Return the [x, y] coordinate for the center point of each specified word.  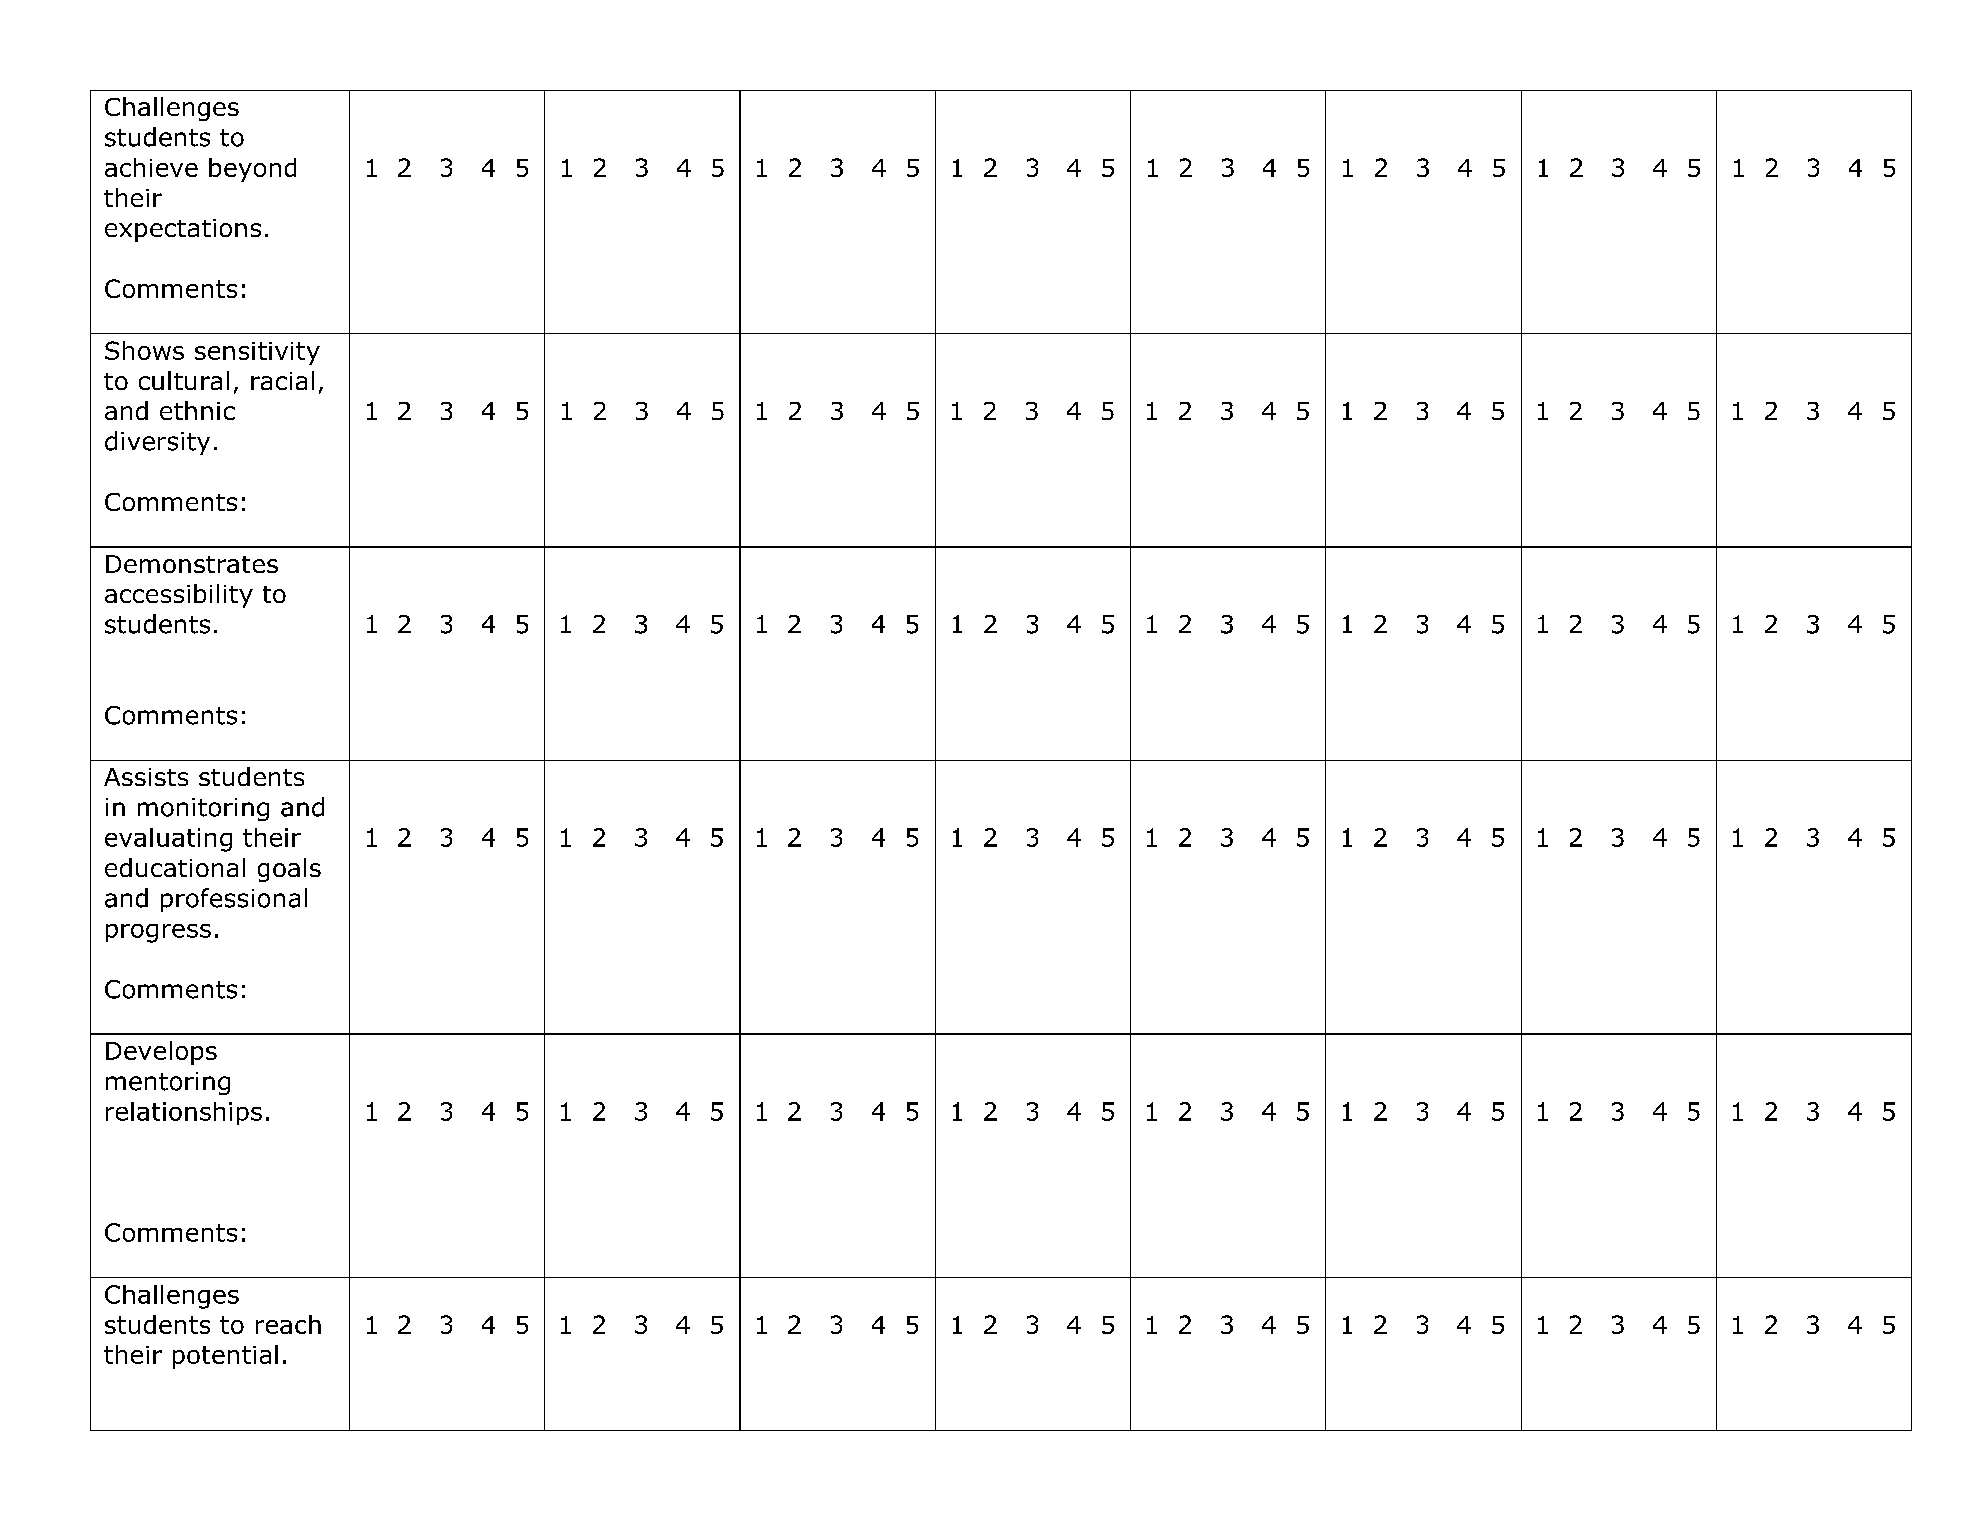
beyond [252, 170]
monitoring [203, 809]
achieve [151, 167]
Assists [146, 777]
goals [289, 870]
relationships [184, 1113]
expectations [183, 230]
